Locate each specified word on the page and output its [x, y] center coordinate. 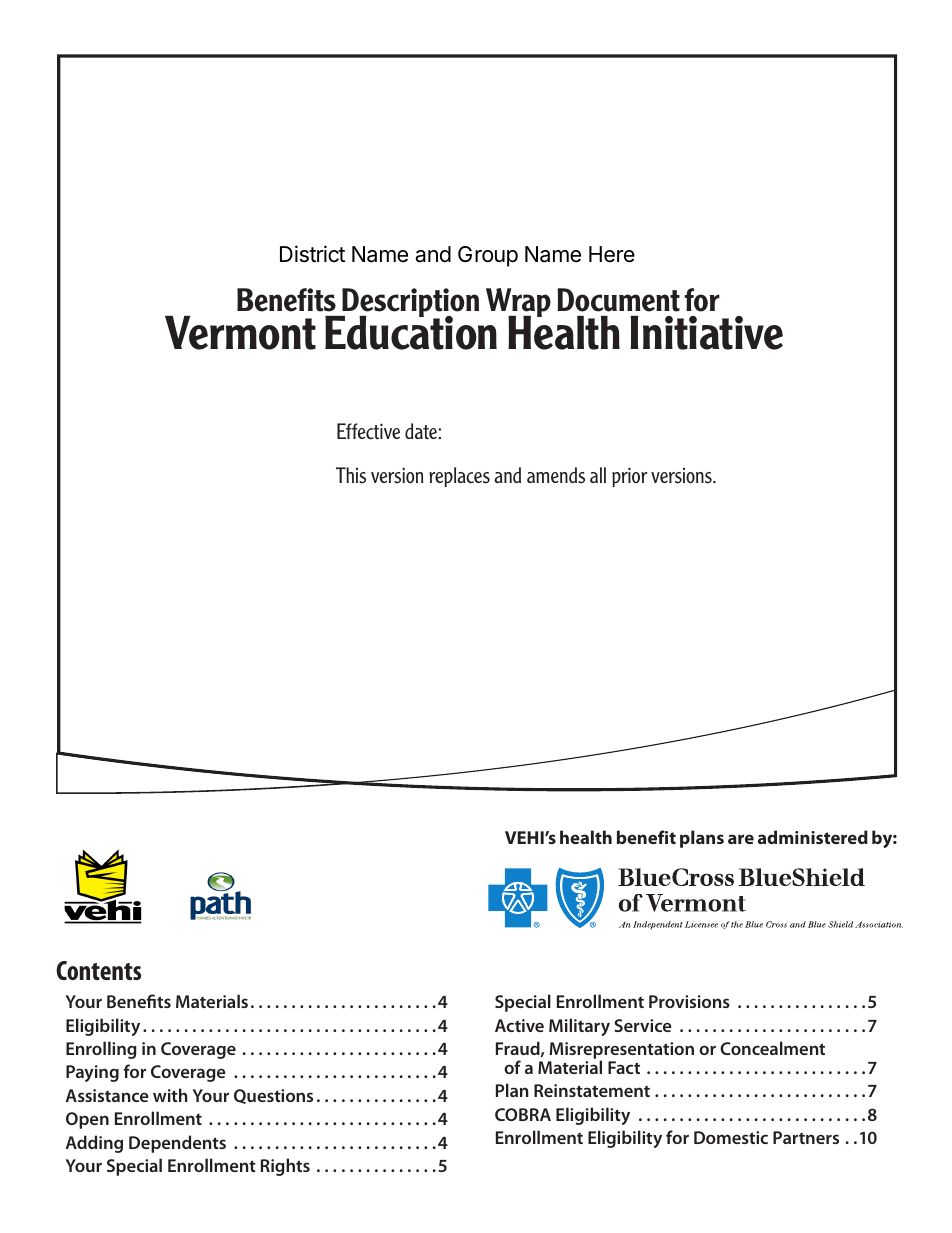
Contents [98, 970]
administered [813, 837]
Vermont [240, 333]
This [351, 475]
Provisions [689, 1001]
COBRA [523, 1114]
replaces [459, 477]
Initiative [706, 333]
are [741, 839]
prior [629, 477]
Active [519, 1025]
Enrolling [101, 1050]
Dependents [177, 1144]
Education [411, 332]
